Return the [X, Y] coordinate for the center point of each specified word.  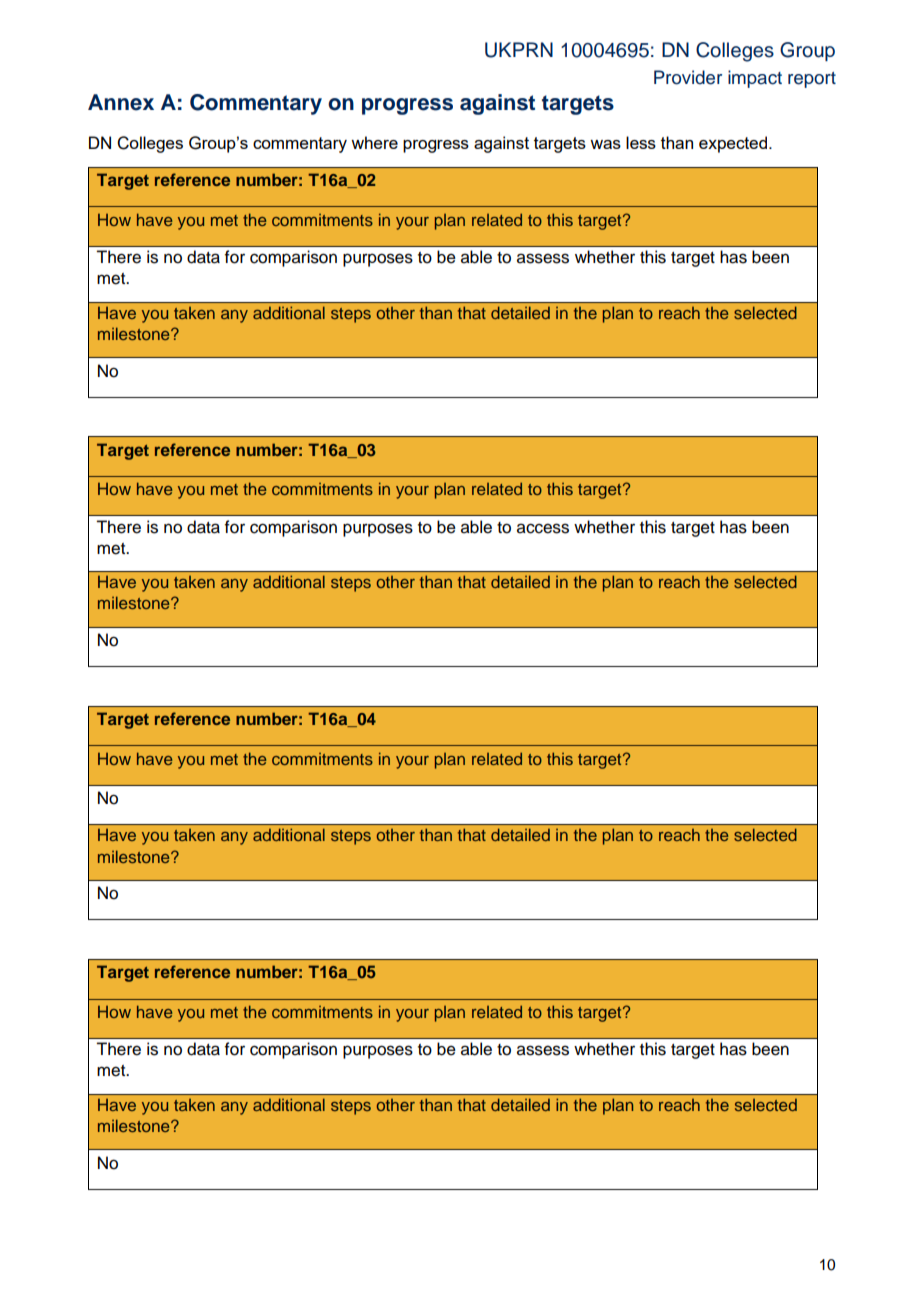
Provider [688, 77]
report [812, 80]
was [605, 144]
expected [733, 144]
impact [755, 79]
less [641, 142]
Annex [121, 102]
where [374, 142]
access [543, 528]
